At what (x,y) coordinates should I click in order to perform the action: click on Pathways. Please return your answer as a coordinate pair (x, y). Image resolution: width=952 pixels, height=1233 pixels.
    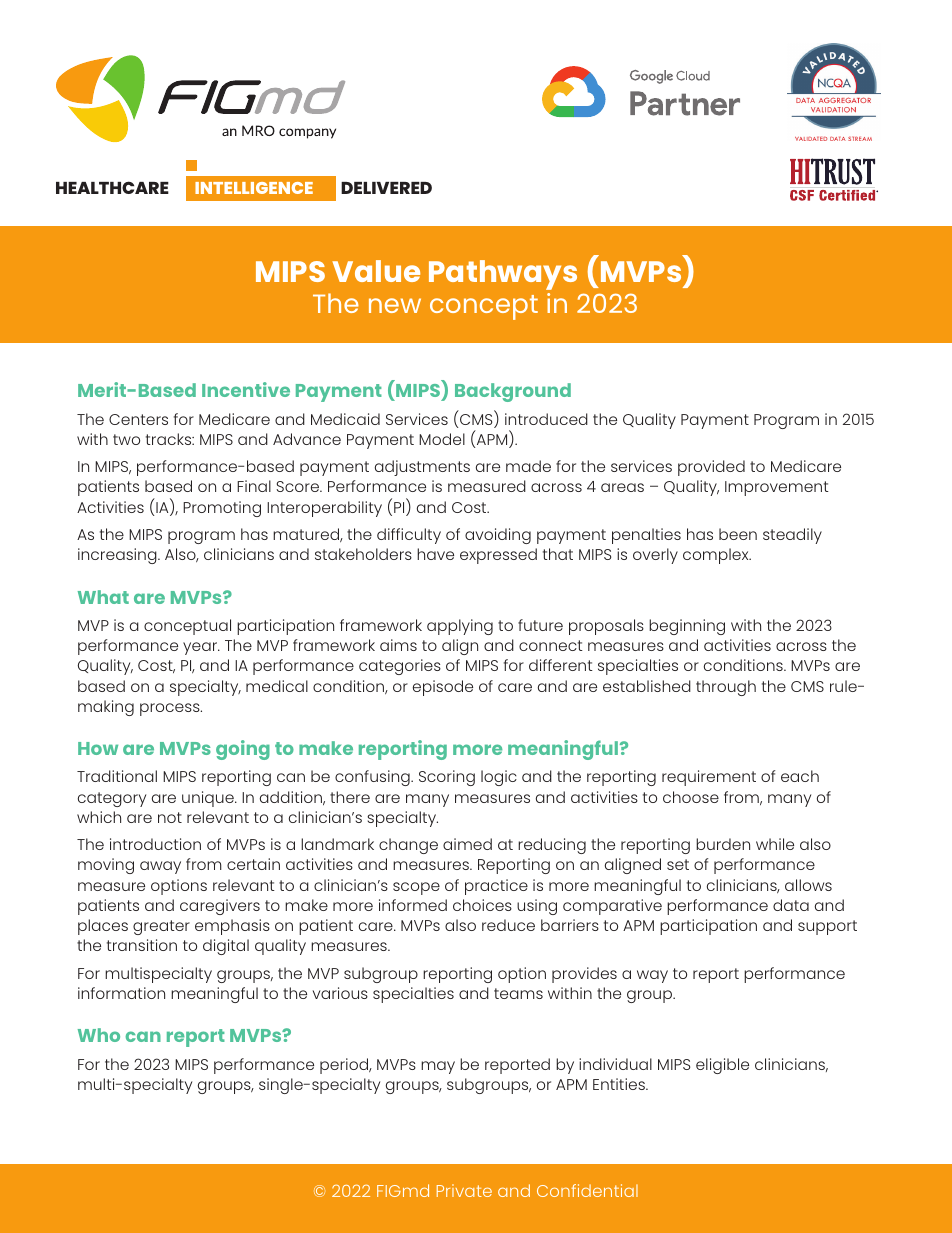
    Looking at the image, I should click on (503, 275).
